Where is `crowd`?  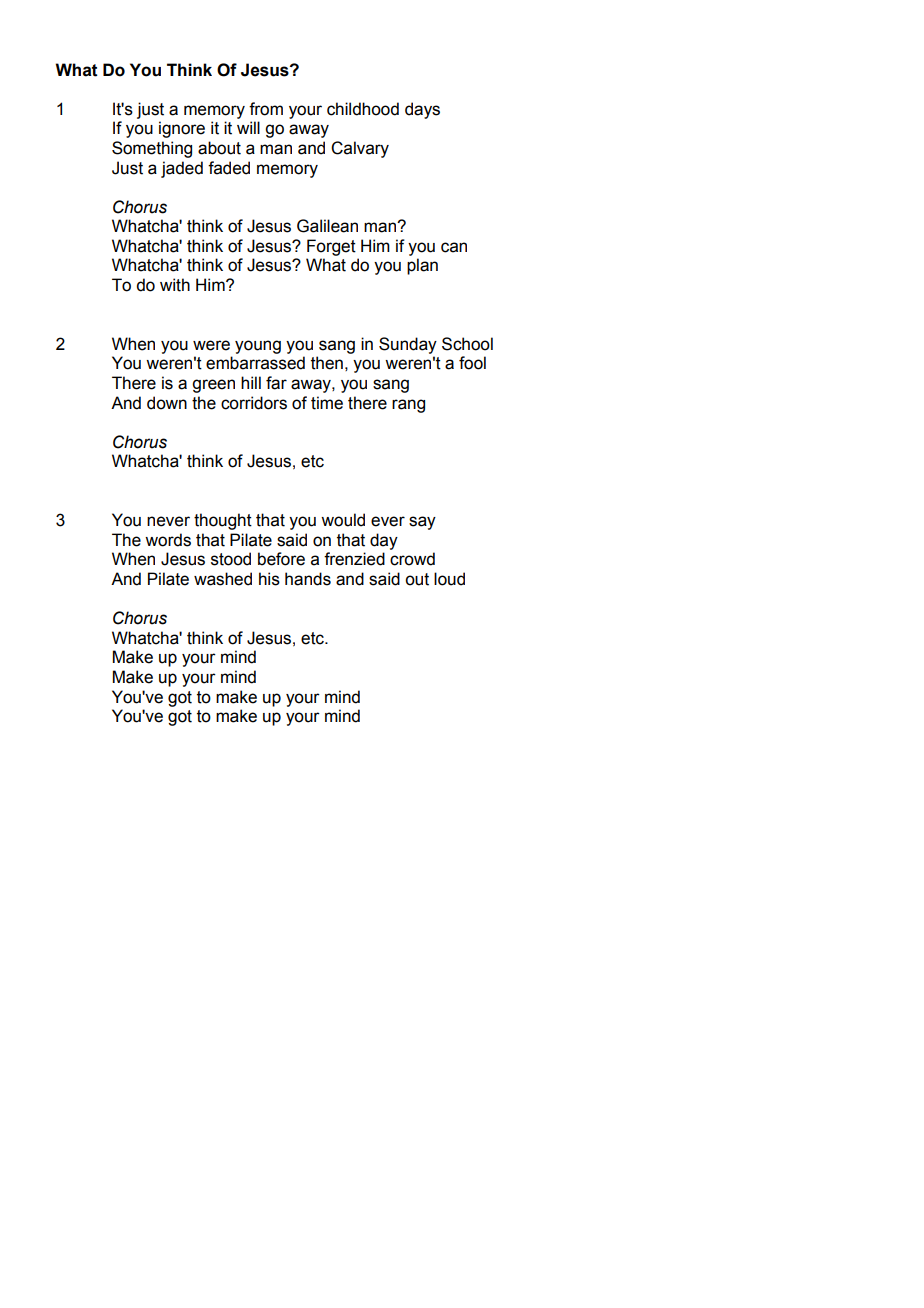 crowd is located at coordinates (412, 559).
